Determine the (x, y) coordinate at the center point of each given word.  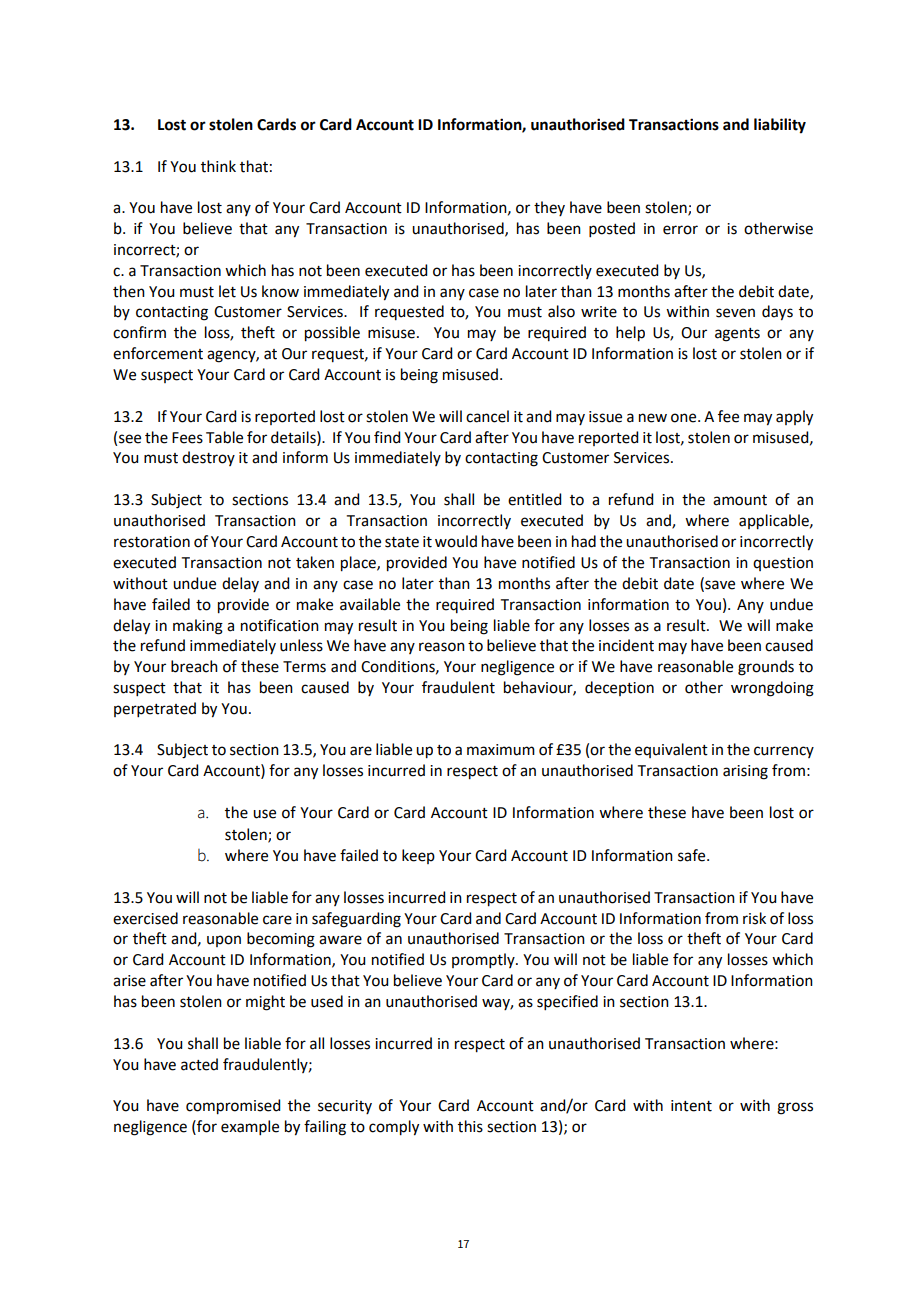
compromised (233, 1107)
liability (780, 126)
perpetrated (155, 709)
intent (691, 1106)
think (218, 166)
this (470, 1126)
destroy (208, 458)
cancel (487, 416)
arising (745, 772)
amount (740, 500)
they (549, 208)
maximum (501, 750)
